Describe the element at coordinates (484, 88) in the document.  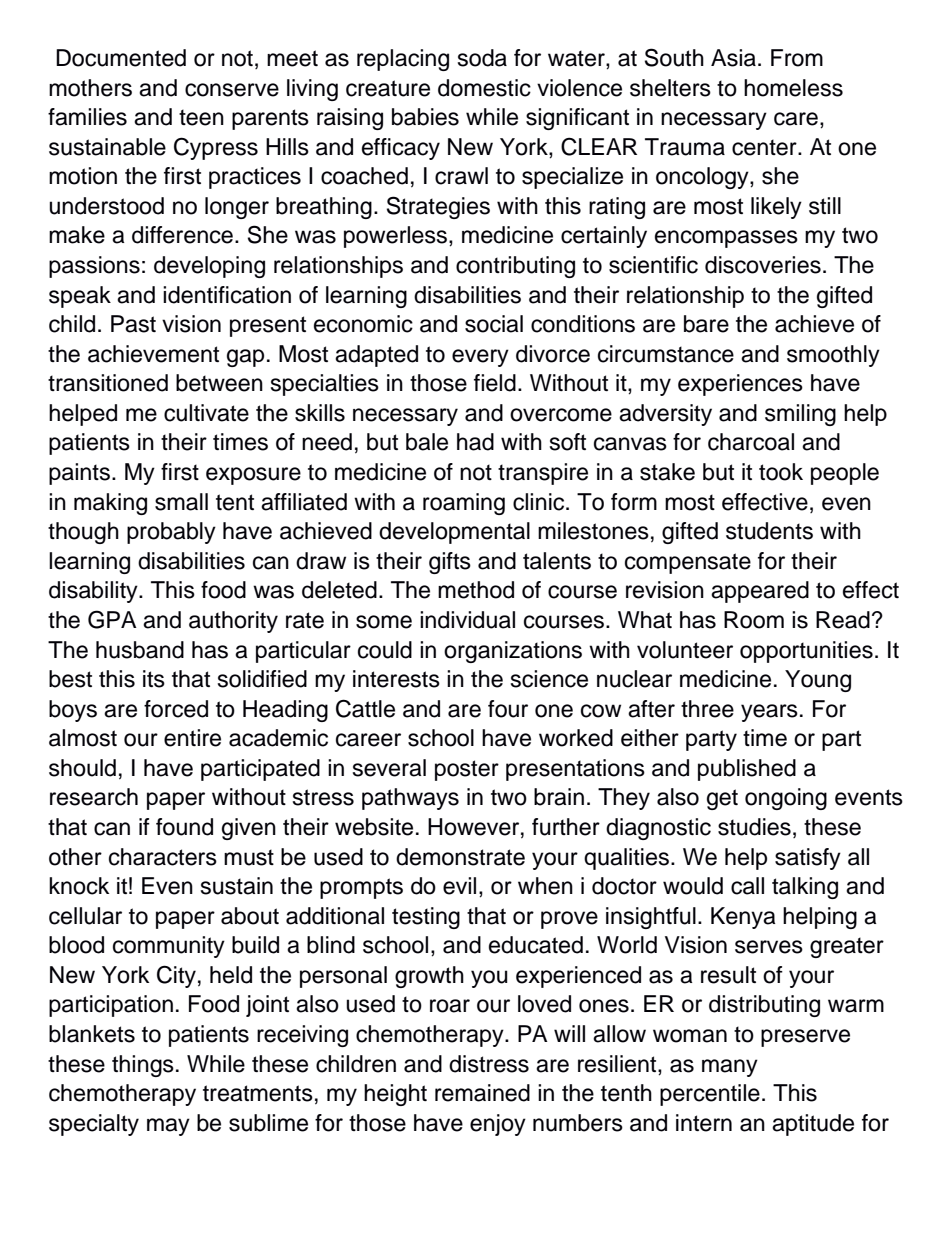
I see `domestic` at that location.
